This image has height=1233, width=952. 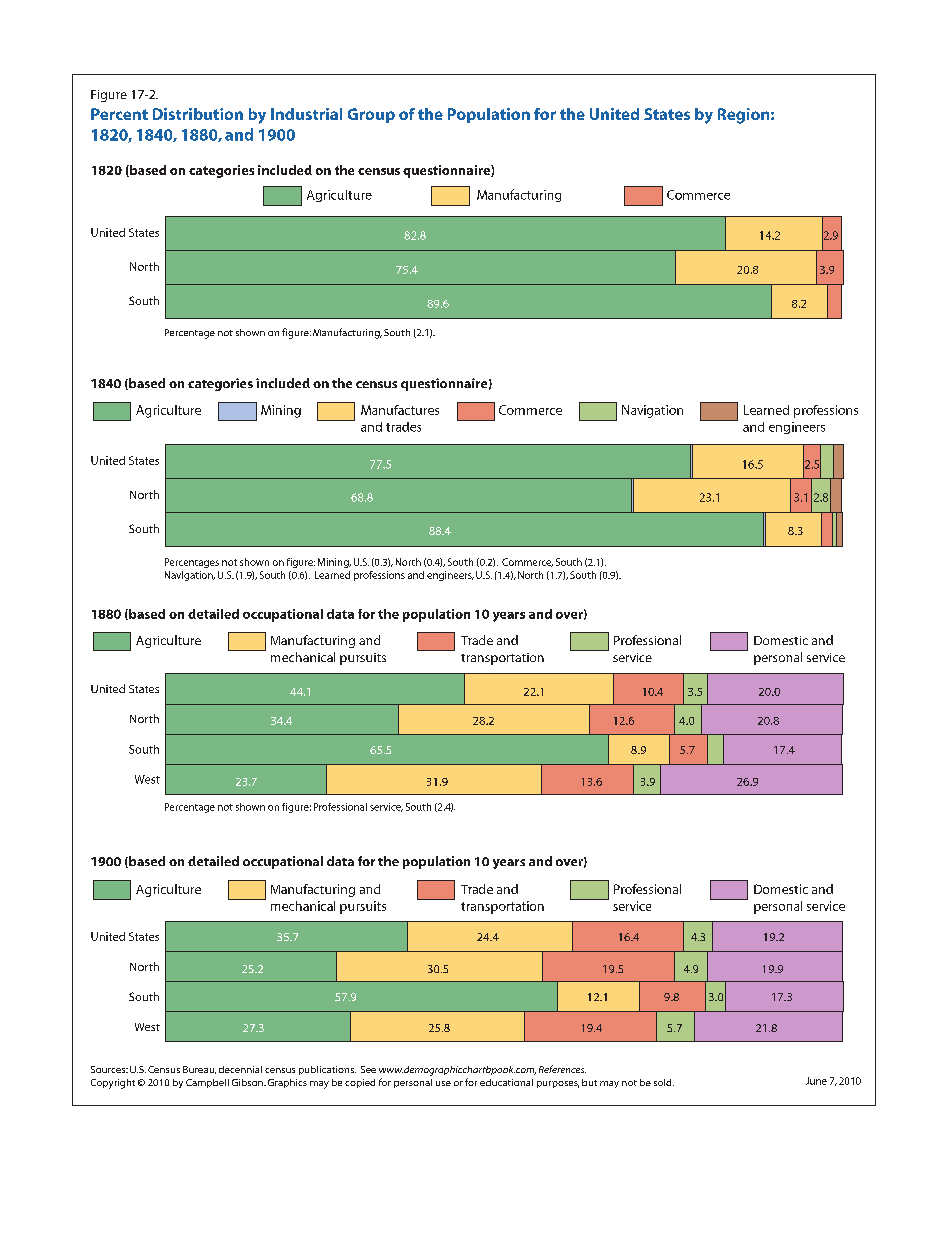 I want to click on Campbell, so click(x=207, y=1083).
